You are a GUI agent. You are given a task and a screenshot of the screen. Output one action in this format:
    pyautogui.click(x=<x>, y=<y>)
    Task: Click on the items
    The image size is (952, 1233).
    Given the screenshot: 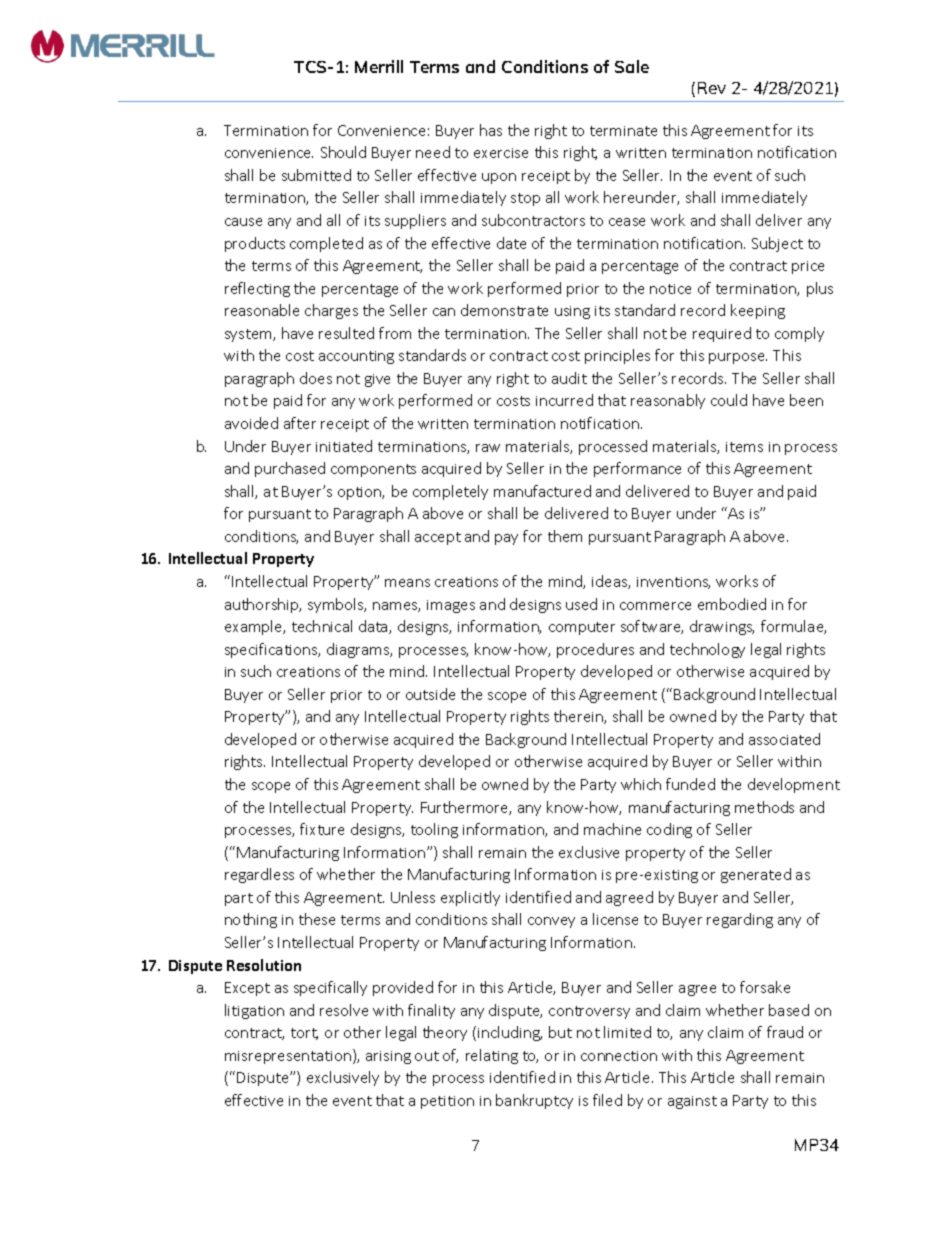 What is the action you would take?
    pyautogui.click(x=744, y=447)
